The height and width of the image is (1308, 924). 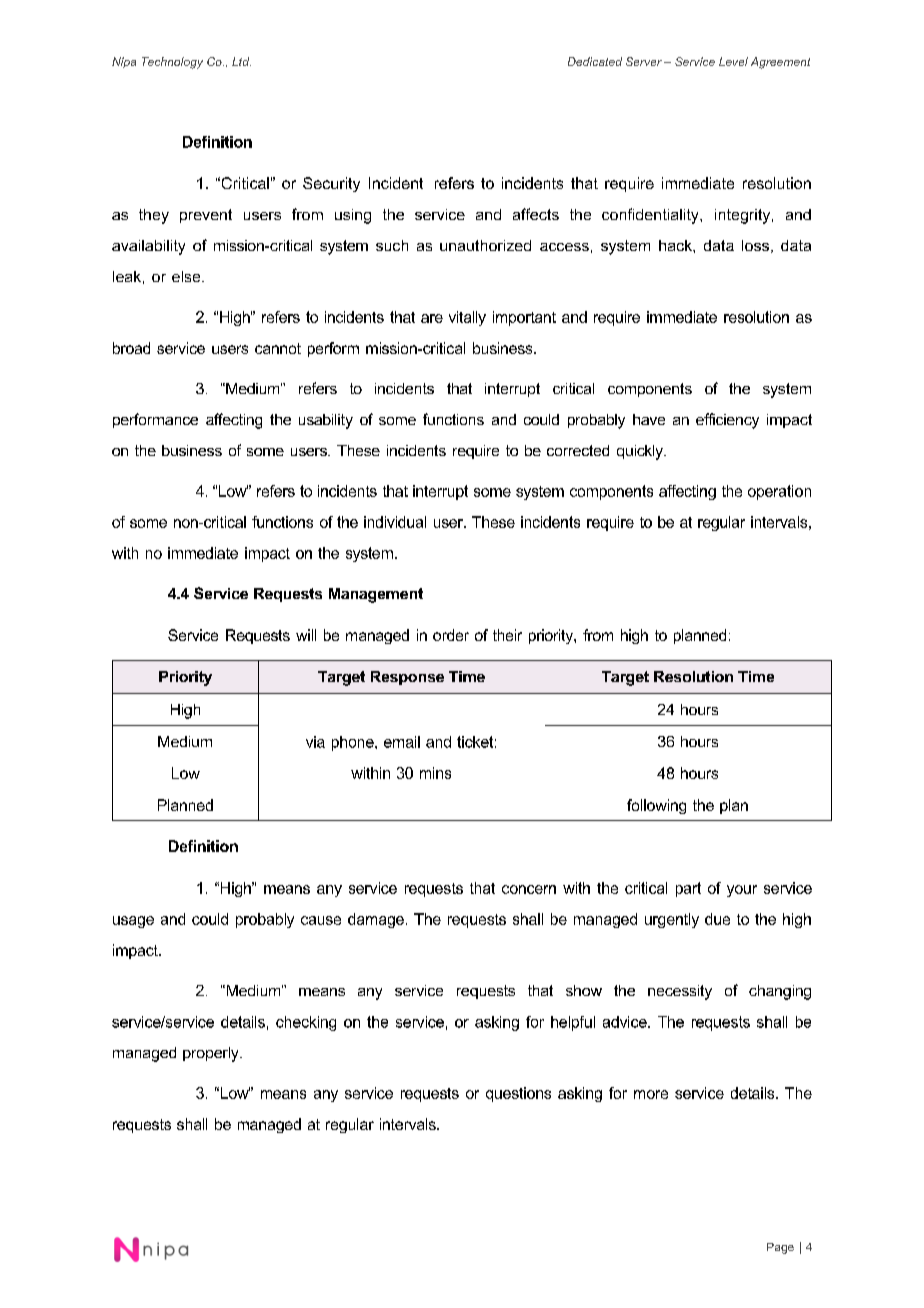 What do you see at coordinates (595, 61) in the image?
I see `Dedicated` at bounding box center [595, 61].
